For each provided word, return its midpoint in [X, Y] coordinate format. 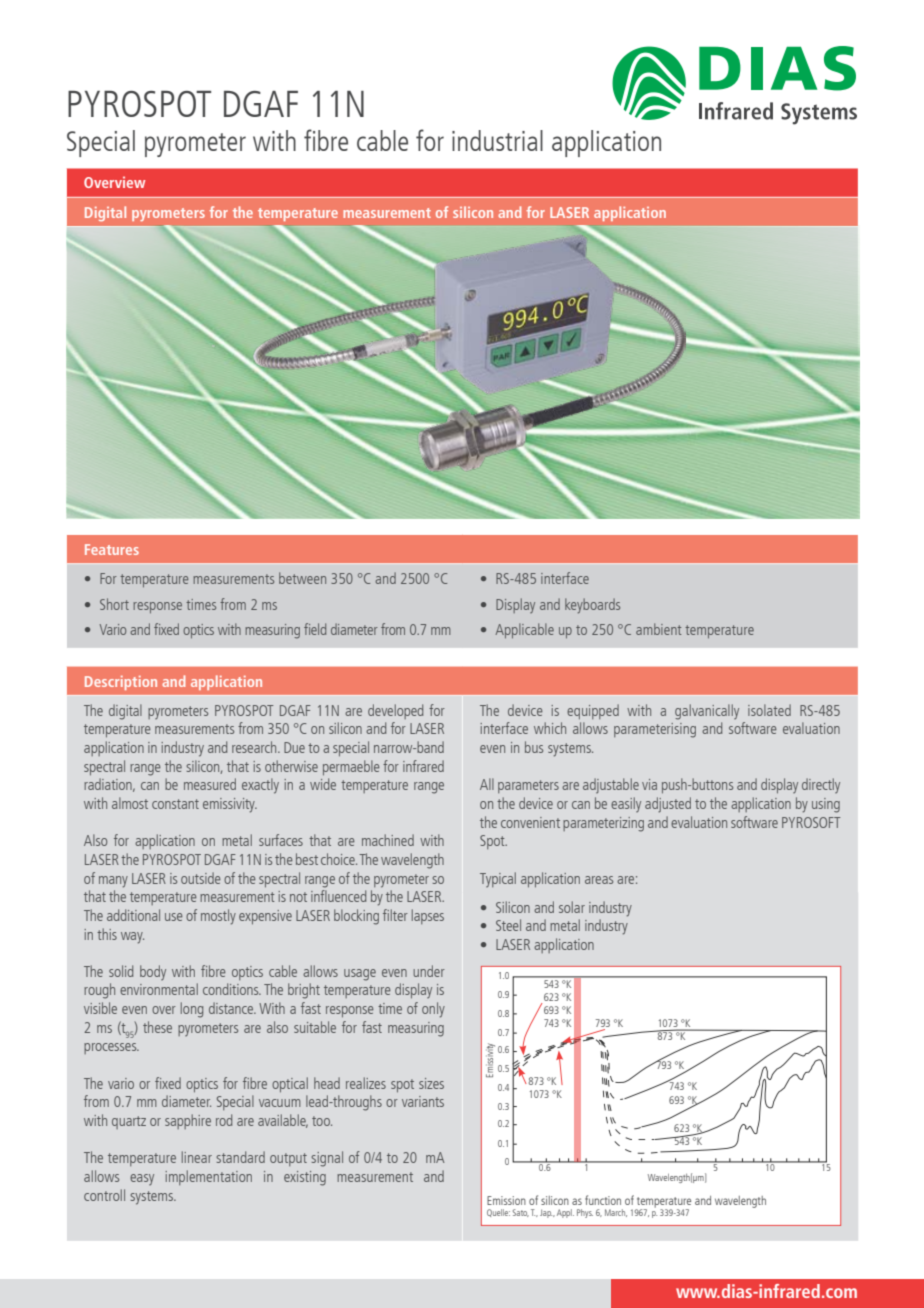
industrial [497, 140]
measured [210, 784]
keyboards [592, 606]
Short [114, 604]
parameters [528, 786]
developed [395, 711]
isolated [769, 710]
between [302, 578]
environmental [159, 989]
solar [572, 907]
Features [112, 549]
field [315, 629]
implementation [208, 1177]
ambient [658, 629]
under [429, 971]
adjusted [668, 805]
